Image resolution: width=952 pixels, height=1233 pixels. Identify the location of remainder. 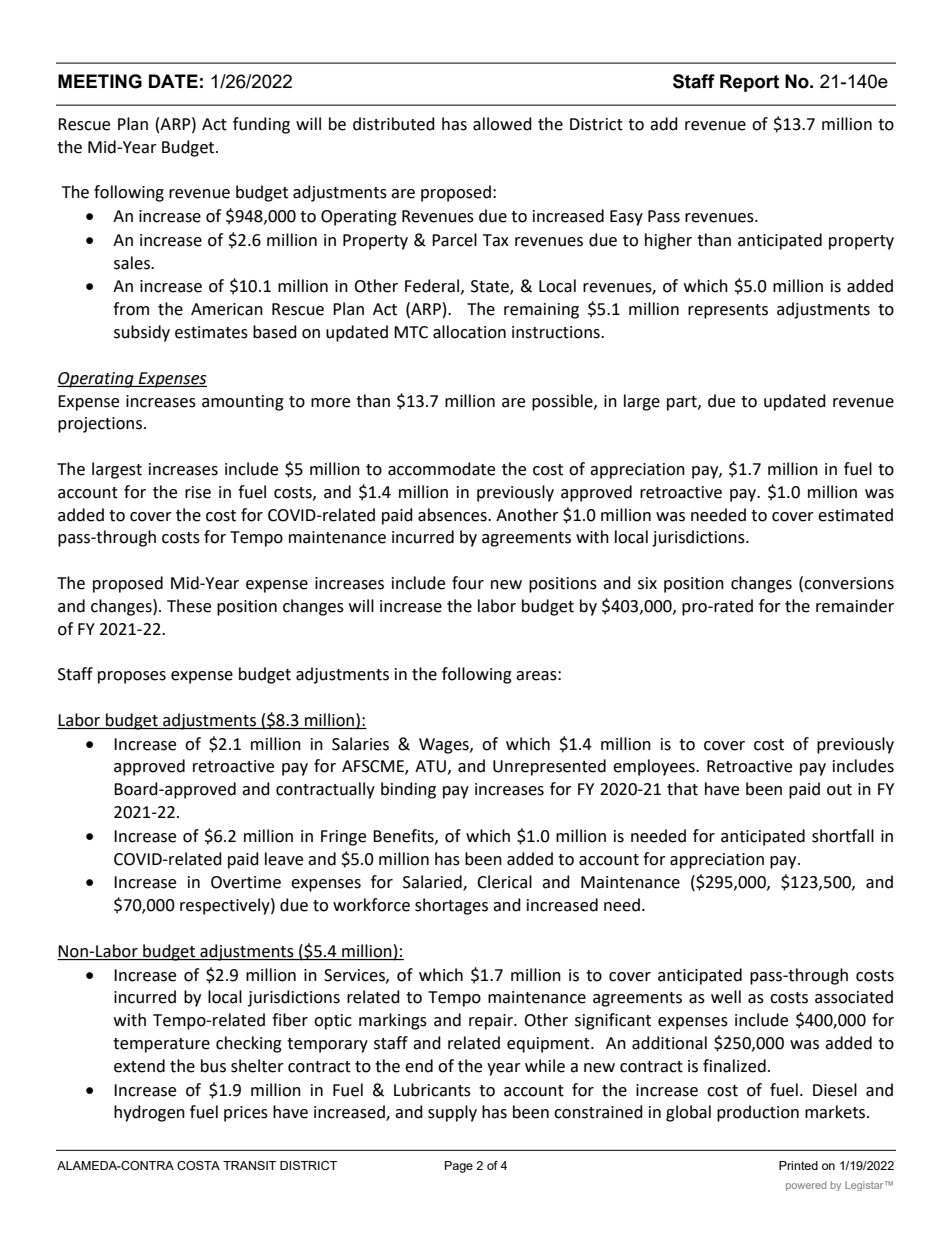
(855, 606).
